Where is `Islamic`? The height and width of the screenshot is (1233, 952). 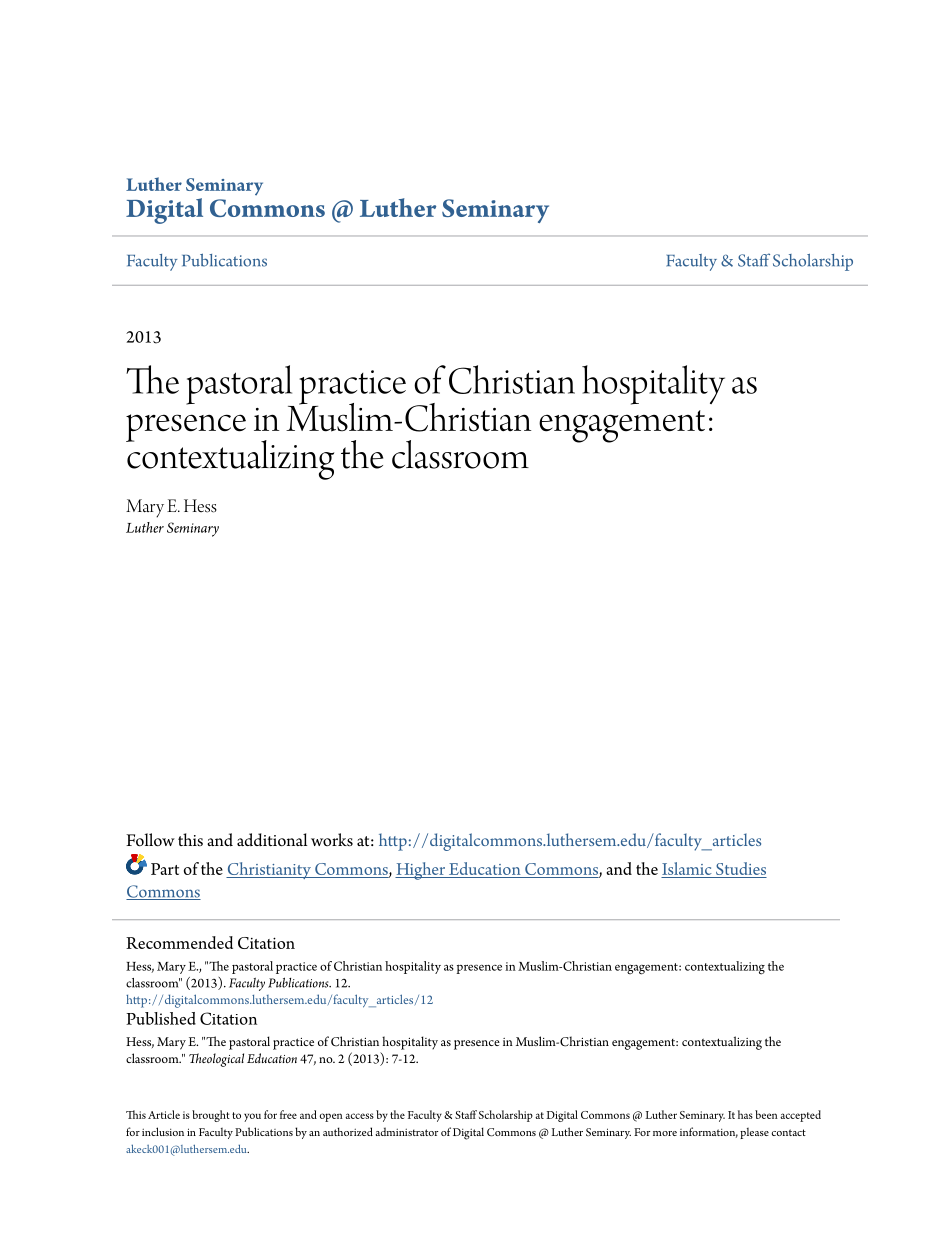 Islamic is located at coordinates (687, 868).
